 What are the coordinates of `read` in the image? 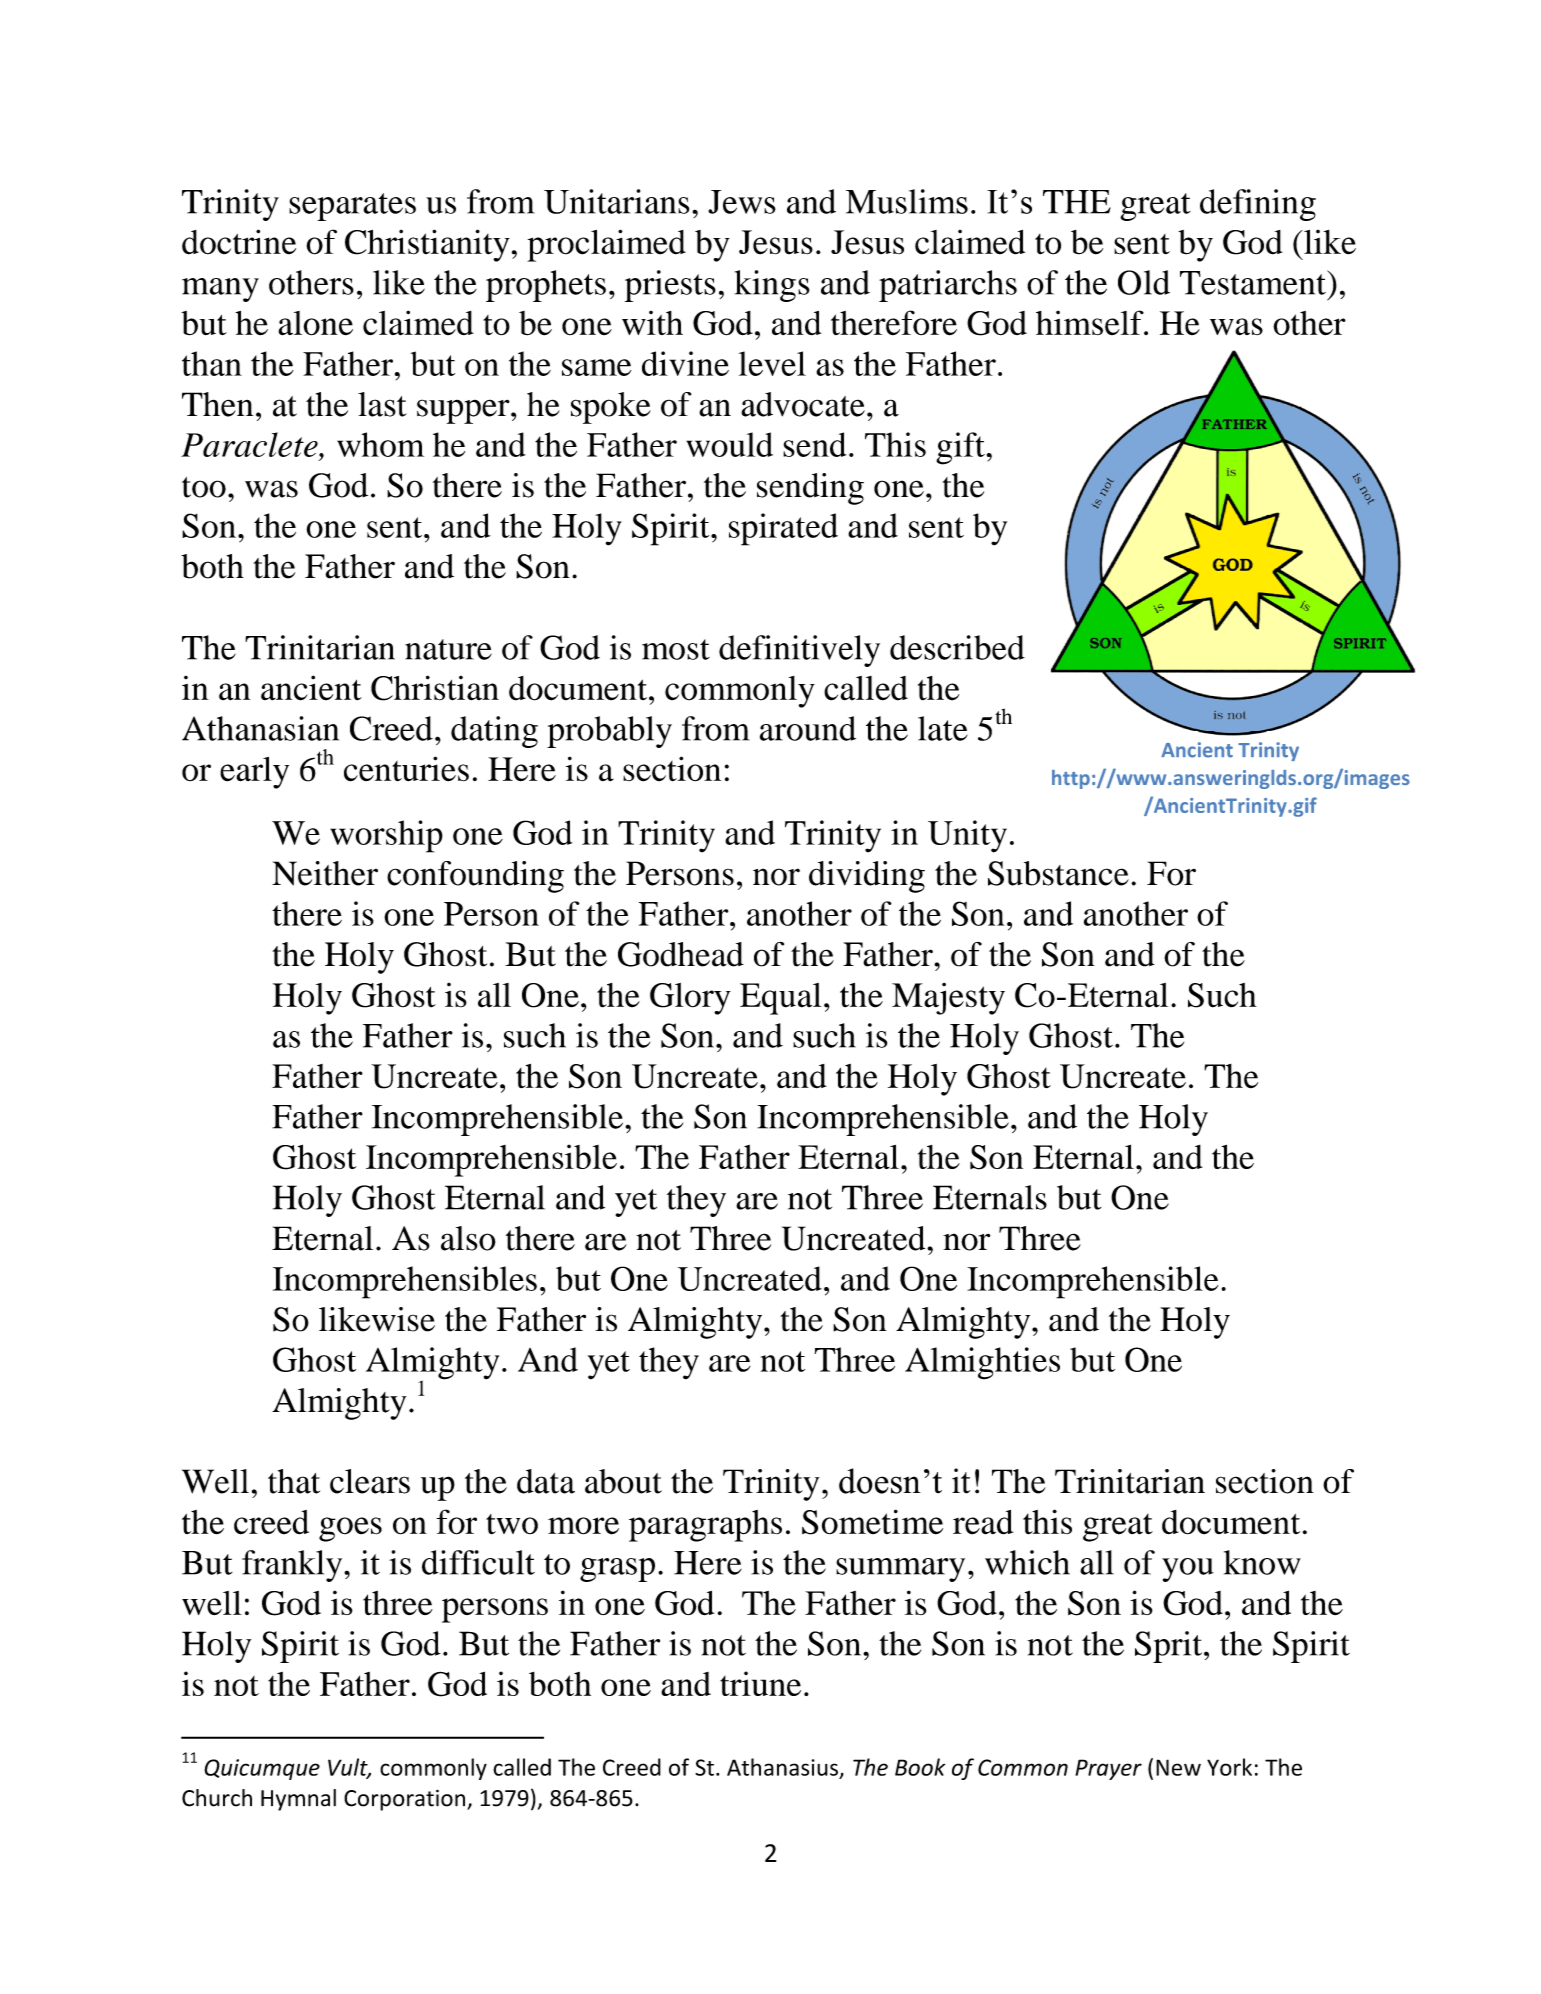 It's located at (983, 1522).
